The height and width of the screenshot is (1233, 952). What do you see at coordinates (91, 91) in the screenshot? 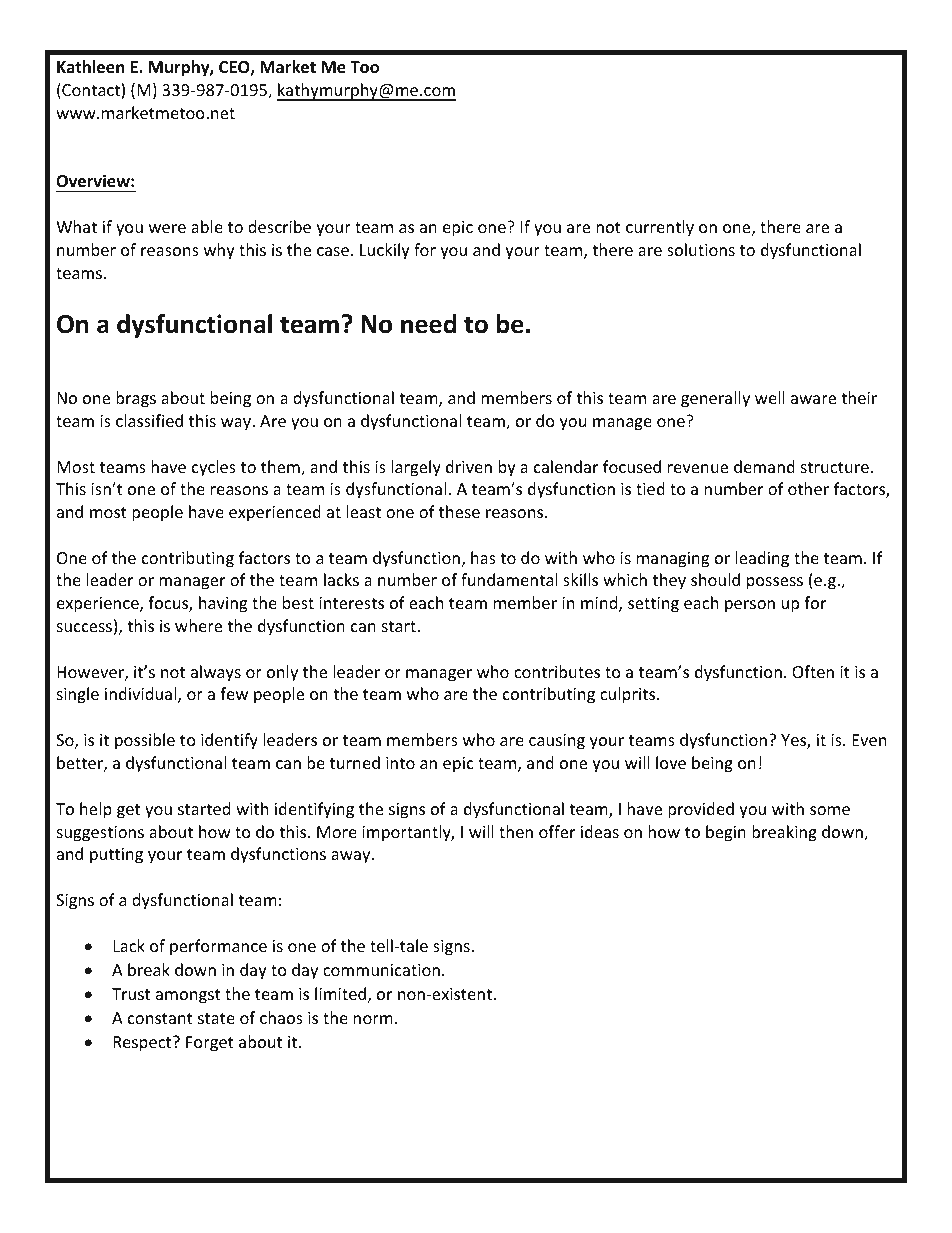
I see `Contact` at bounding box center [91, 91].
